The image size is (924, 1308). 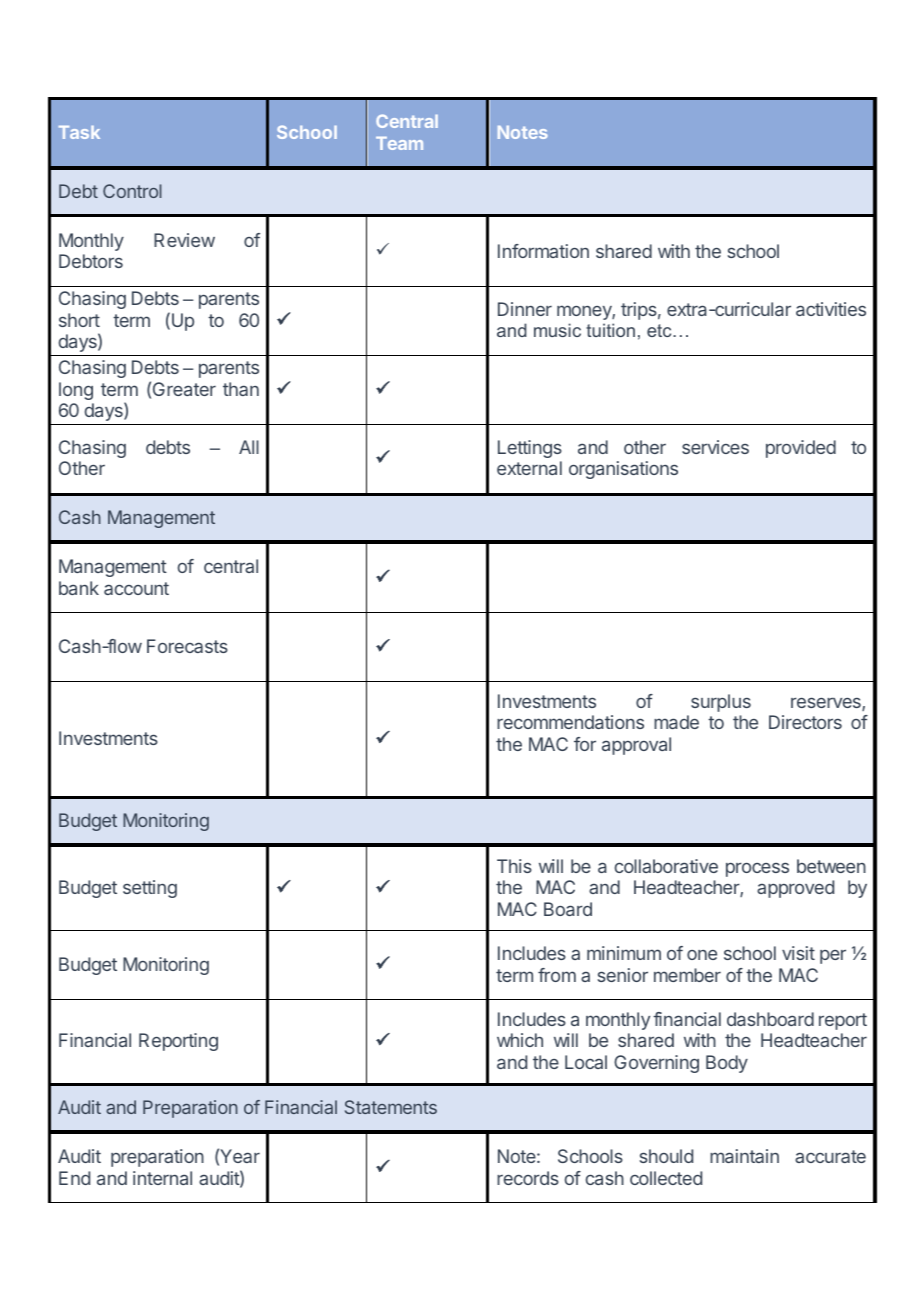 What do you see at coordinates (399, 143) in the screenshot?
I see `Team` at bounding box center [399, 143].
